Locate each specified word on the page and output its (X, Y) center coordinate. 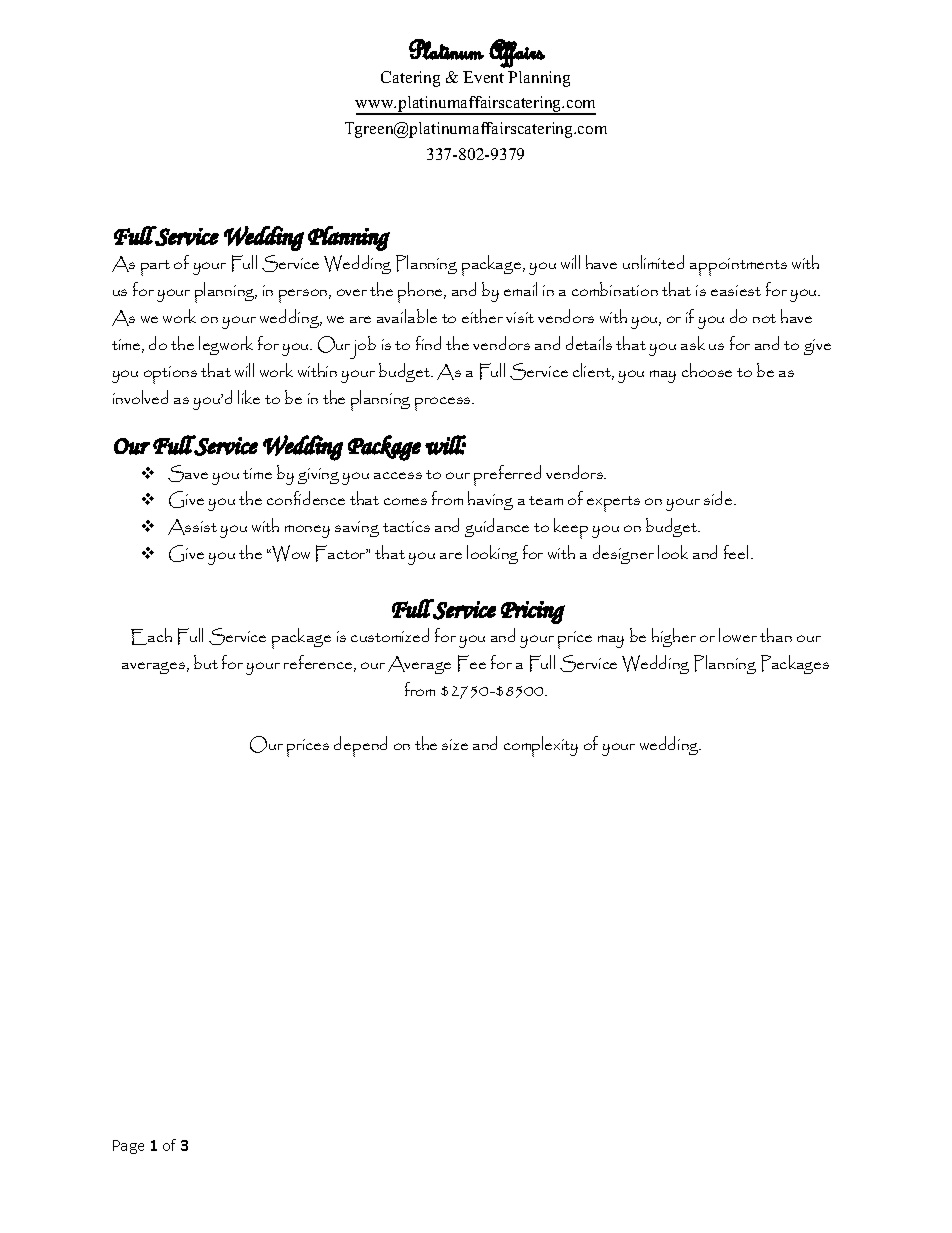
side (719, 498)
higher (674, 637)
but (206, 662)
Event (483, 77)
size (455, 744)
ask (693, 343)
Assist (192, 527)
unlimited (653, 262)
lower (738, 635)
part (155, 268)
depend (360, 746)
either (482, 316)
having (490, 500)
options (170, 375)
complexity (541, 746)
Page (128, 1147)
